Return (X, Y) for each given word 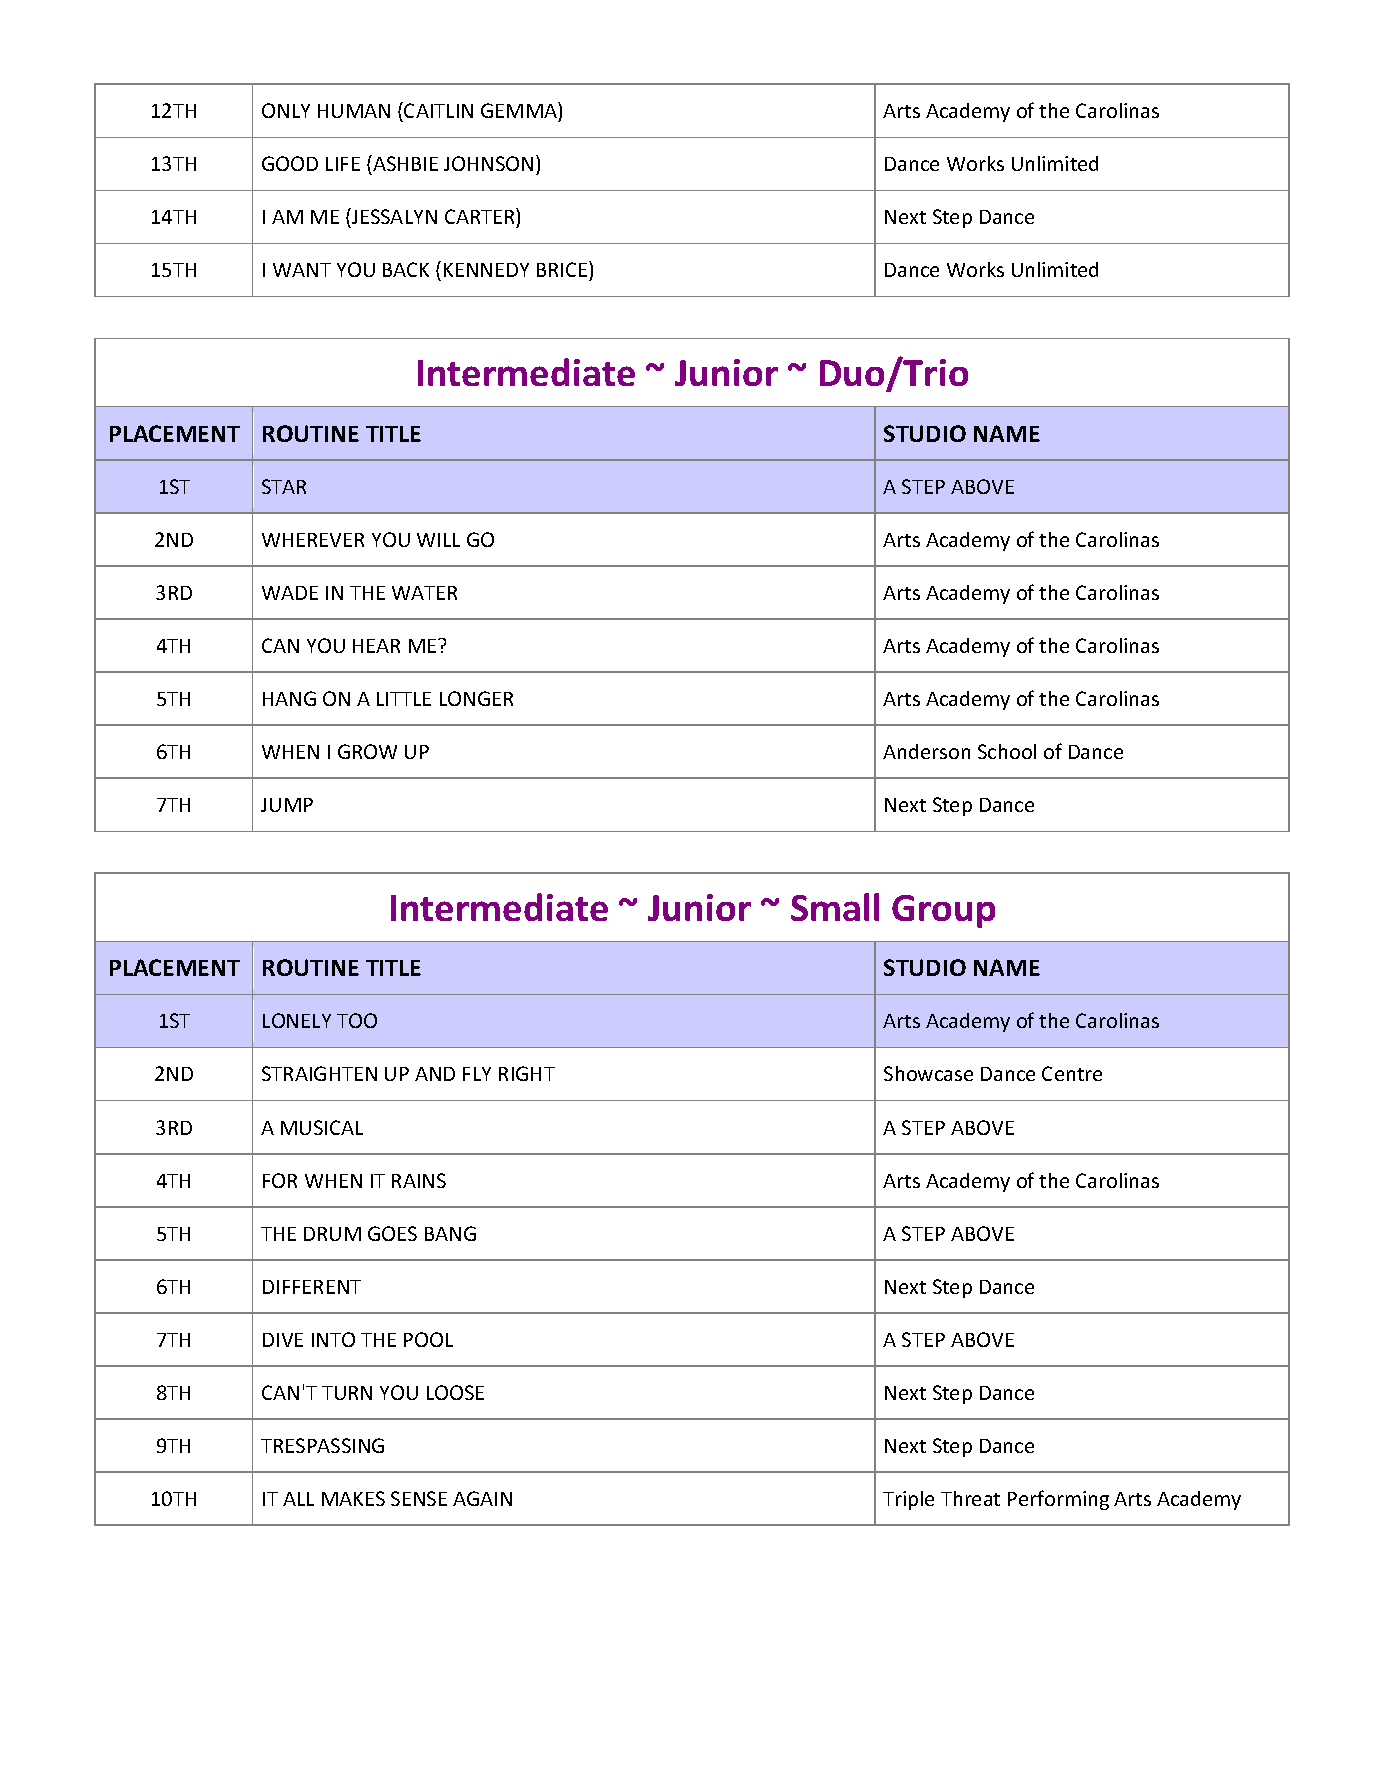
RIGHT (527, 1073)
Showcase (928, 1073)
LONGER (476, 698)
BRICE (563, 271)
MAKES (353, 1498)
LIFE (343, 164)
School (1007, 751)
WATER (424, 593)
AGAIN (482, 1498)
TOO (357, 1020)
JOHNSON (488, 163)
